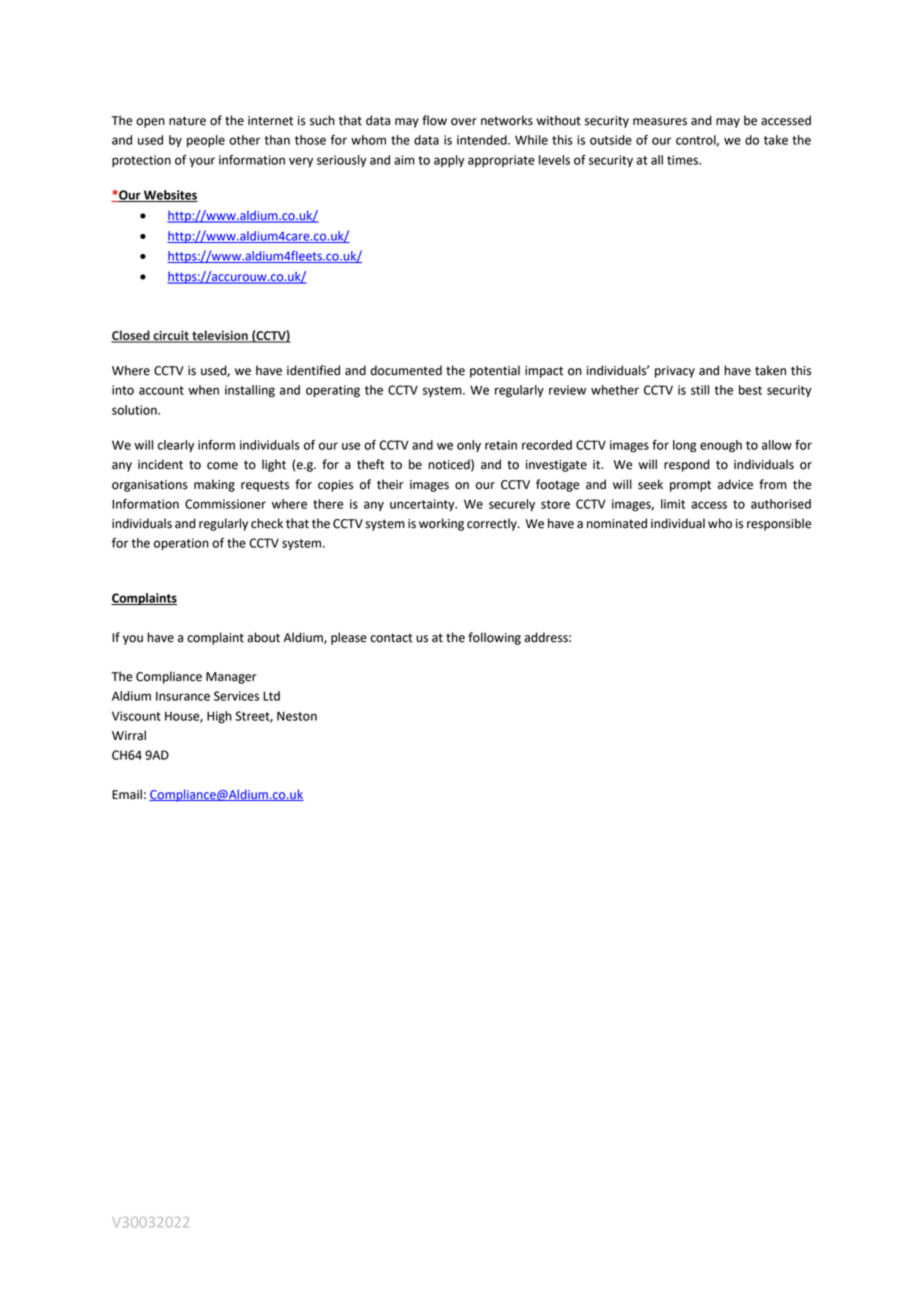 Image resolution: width=924 pixels, height=1308 pixels. Describe the element at coordinates (222, 466) in the image. I see `come` at that location.
